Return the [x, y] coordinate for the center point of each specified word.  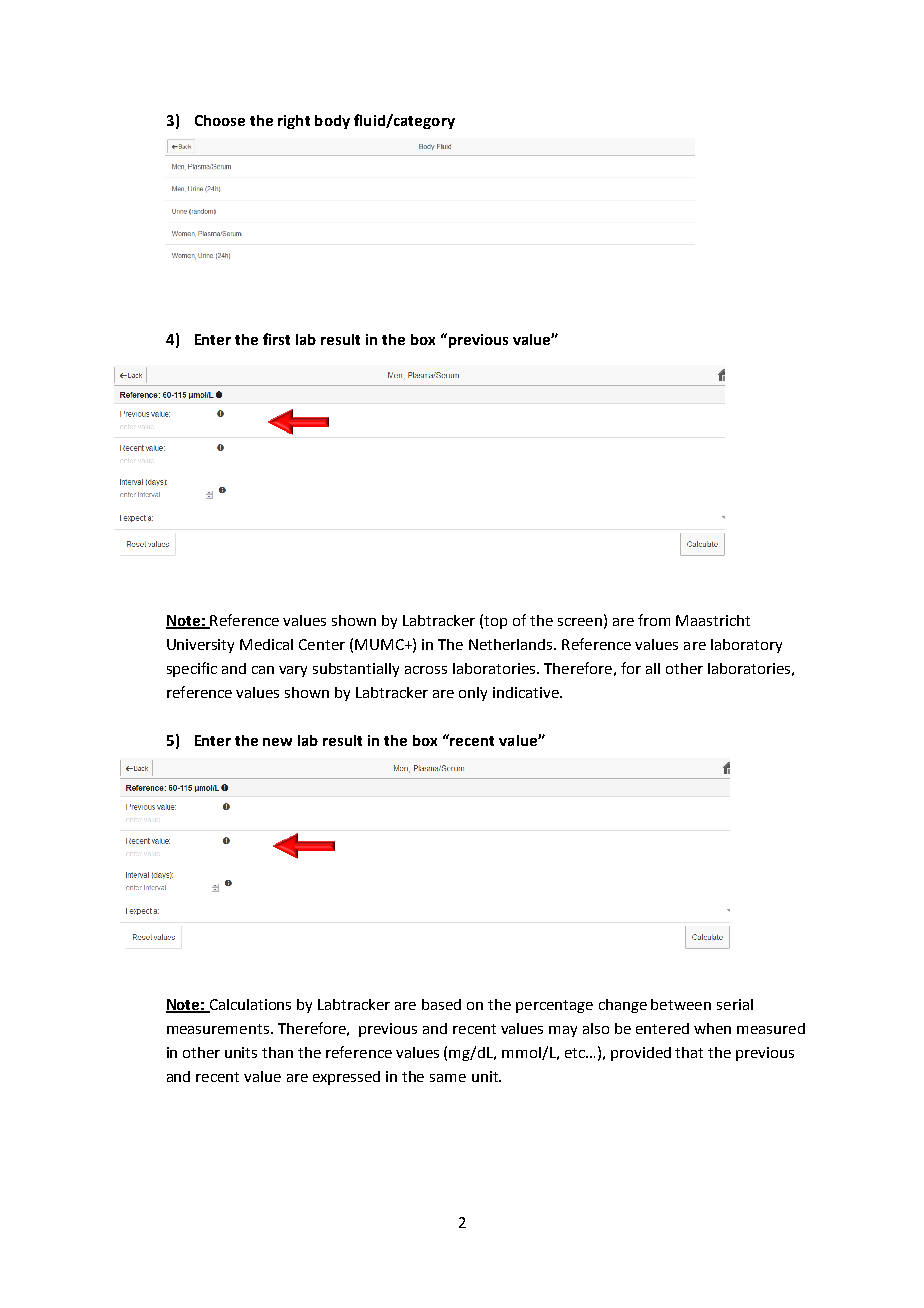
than [277, 1052]
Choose [220, 120]
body [332, 122]
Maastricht [713, 620]
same [448, 1078]
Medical [266, 644]
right [294, 122]
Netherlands [512, 644]
